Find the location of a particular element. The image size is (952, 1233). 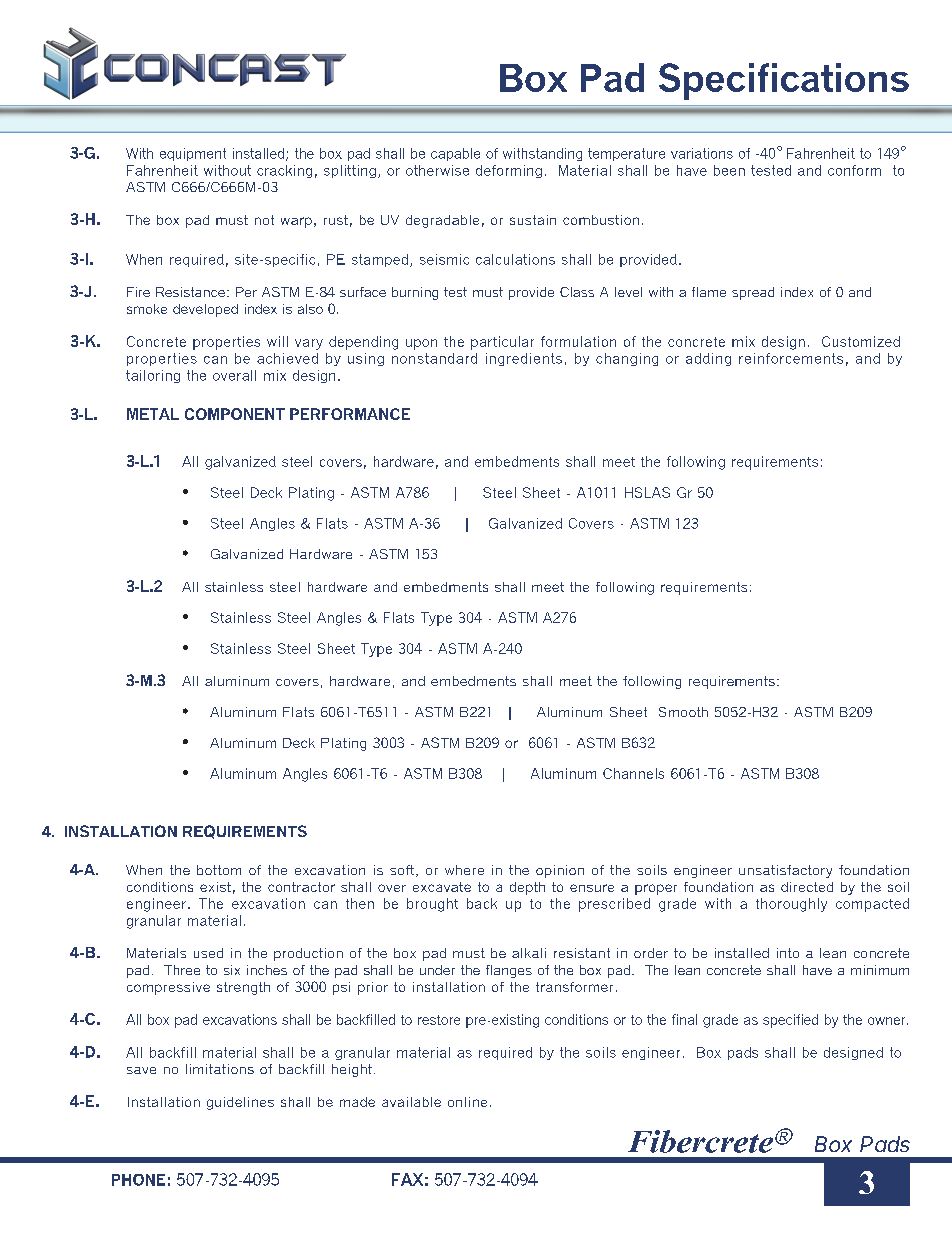

guidelines is located at coordinates (240, 1103).
